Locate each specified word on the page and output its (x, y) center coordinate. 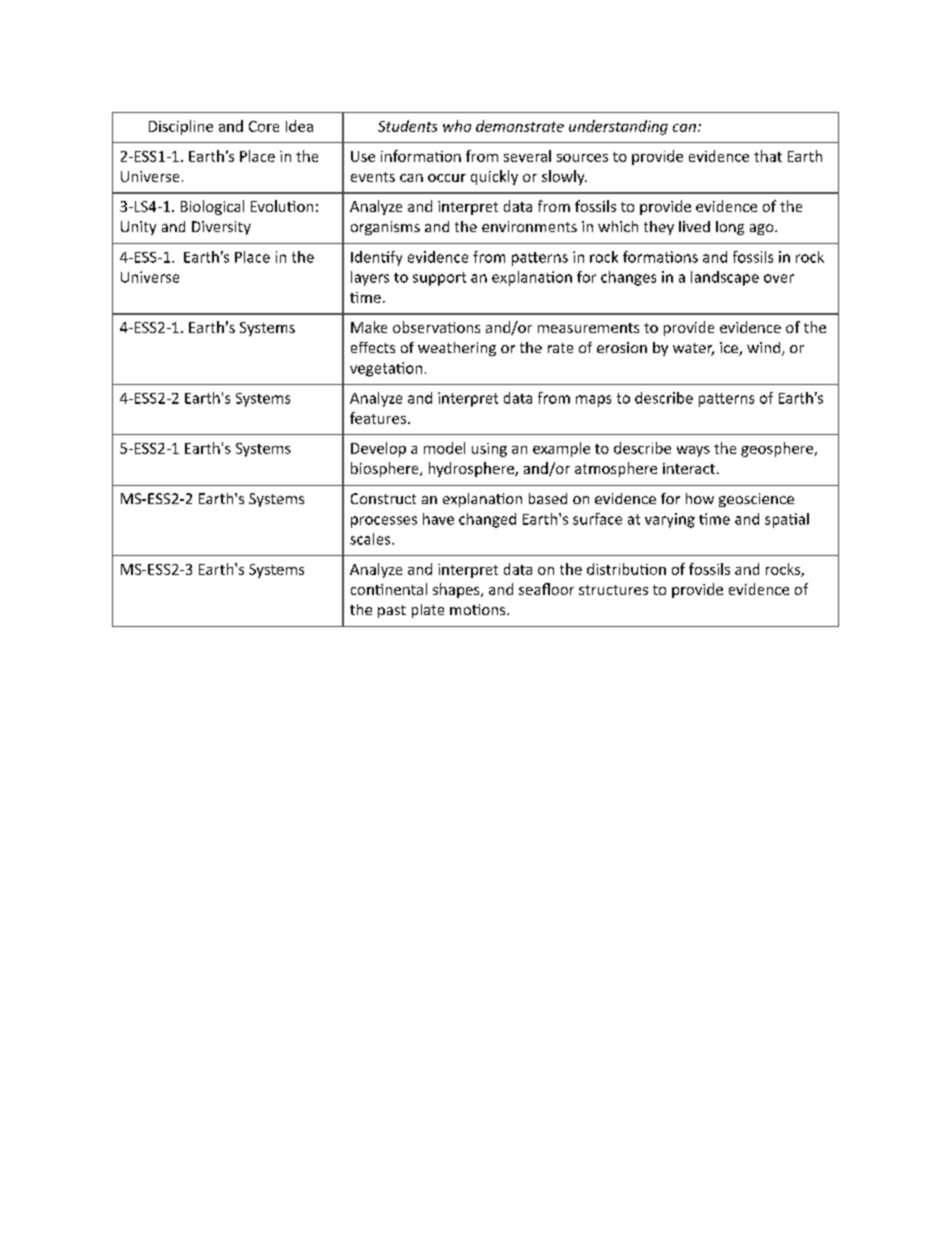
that (768, 156)
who (457, 126)
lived (694, 226)
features (379, 418)
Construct (383, 498)
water (693, 349)
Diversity (221, 228)
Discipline (181, 127)
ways (693, 451)
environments (529, 226)
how (700, 498)
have (438, 519)
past (392, 611)
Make (369, 327)
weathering (457, 349)
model (444, 448)
